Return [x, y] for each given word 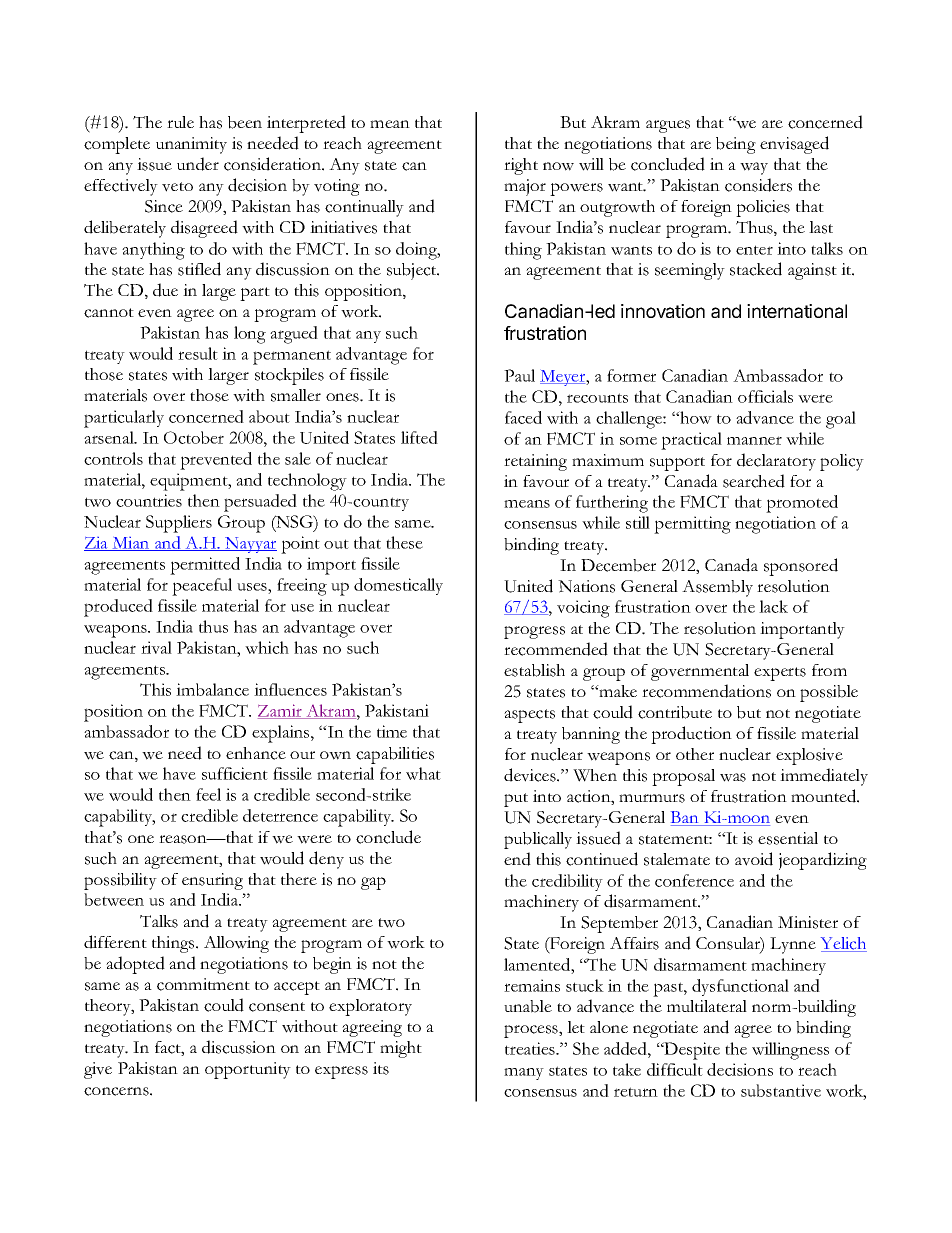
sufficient [235, 773]
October [194, 437]
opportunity [248, 1070]
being [736, 145]
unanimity [191, 145]
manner [754, 440]
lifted [419, 437]
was [733, 777]
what [423, 773]
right [521, 166]
